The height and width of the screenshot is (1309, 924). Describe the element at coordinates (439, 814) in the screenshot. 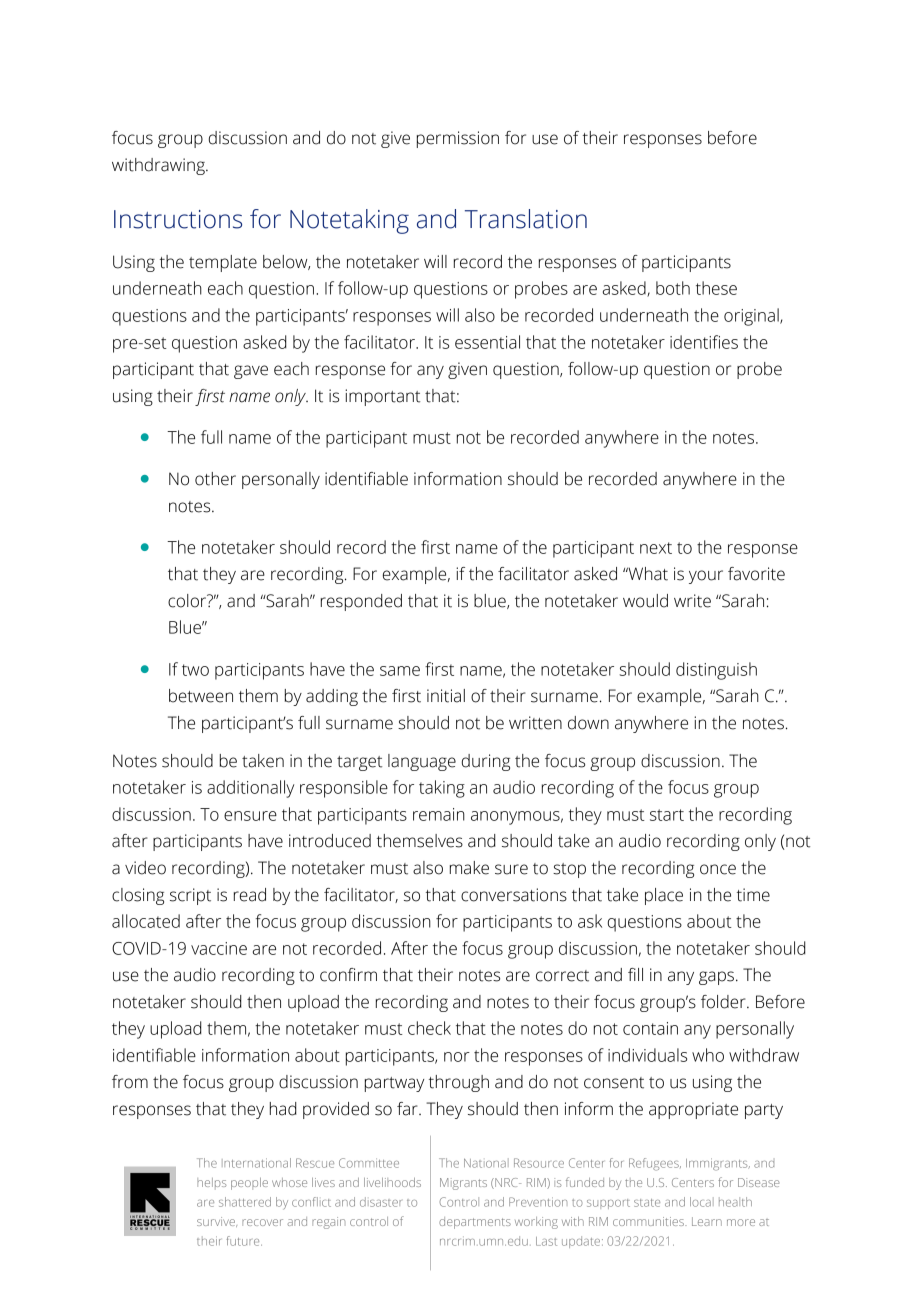

I see `remain` at that location.
